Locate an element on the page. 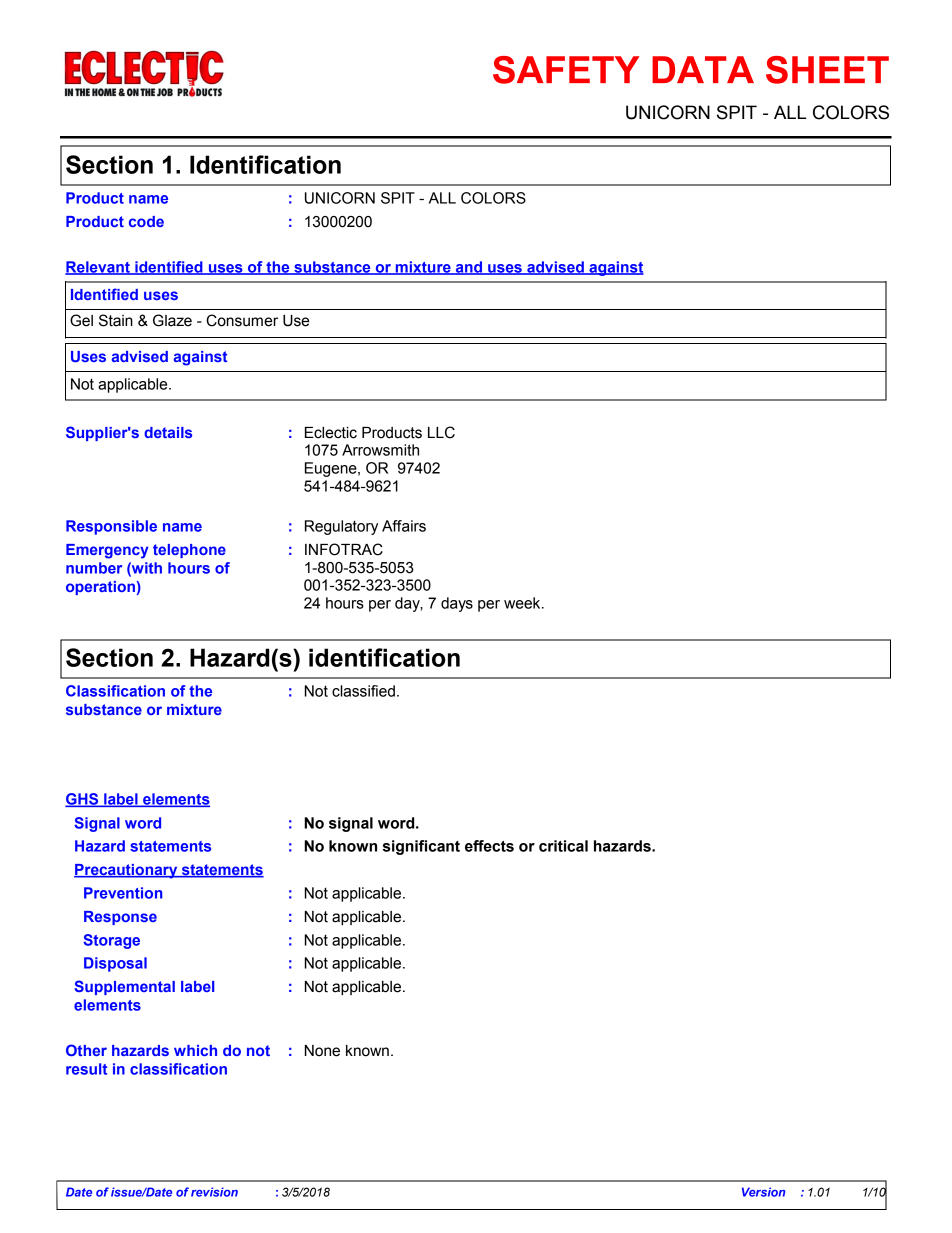 Image resolution: width=952 pixels, height=1233 pixels. week is located at coordinates (523, 603).
